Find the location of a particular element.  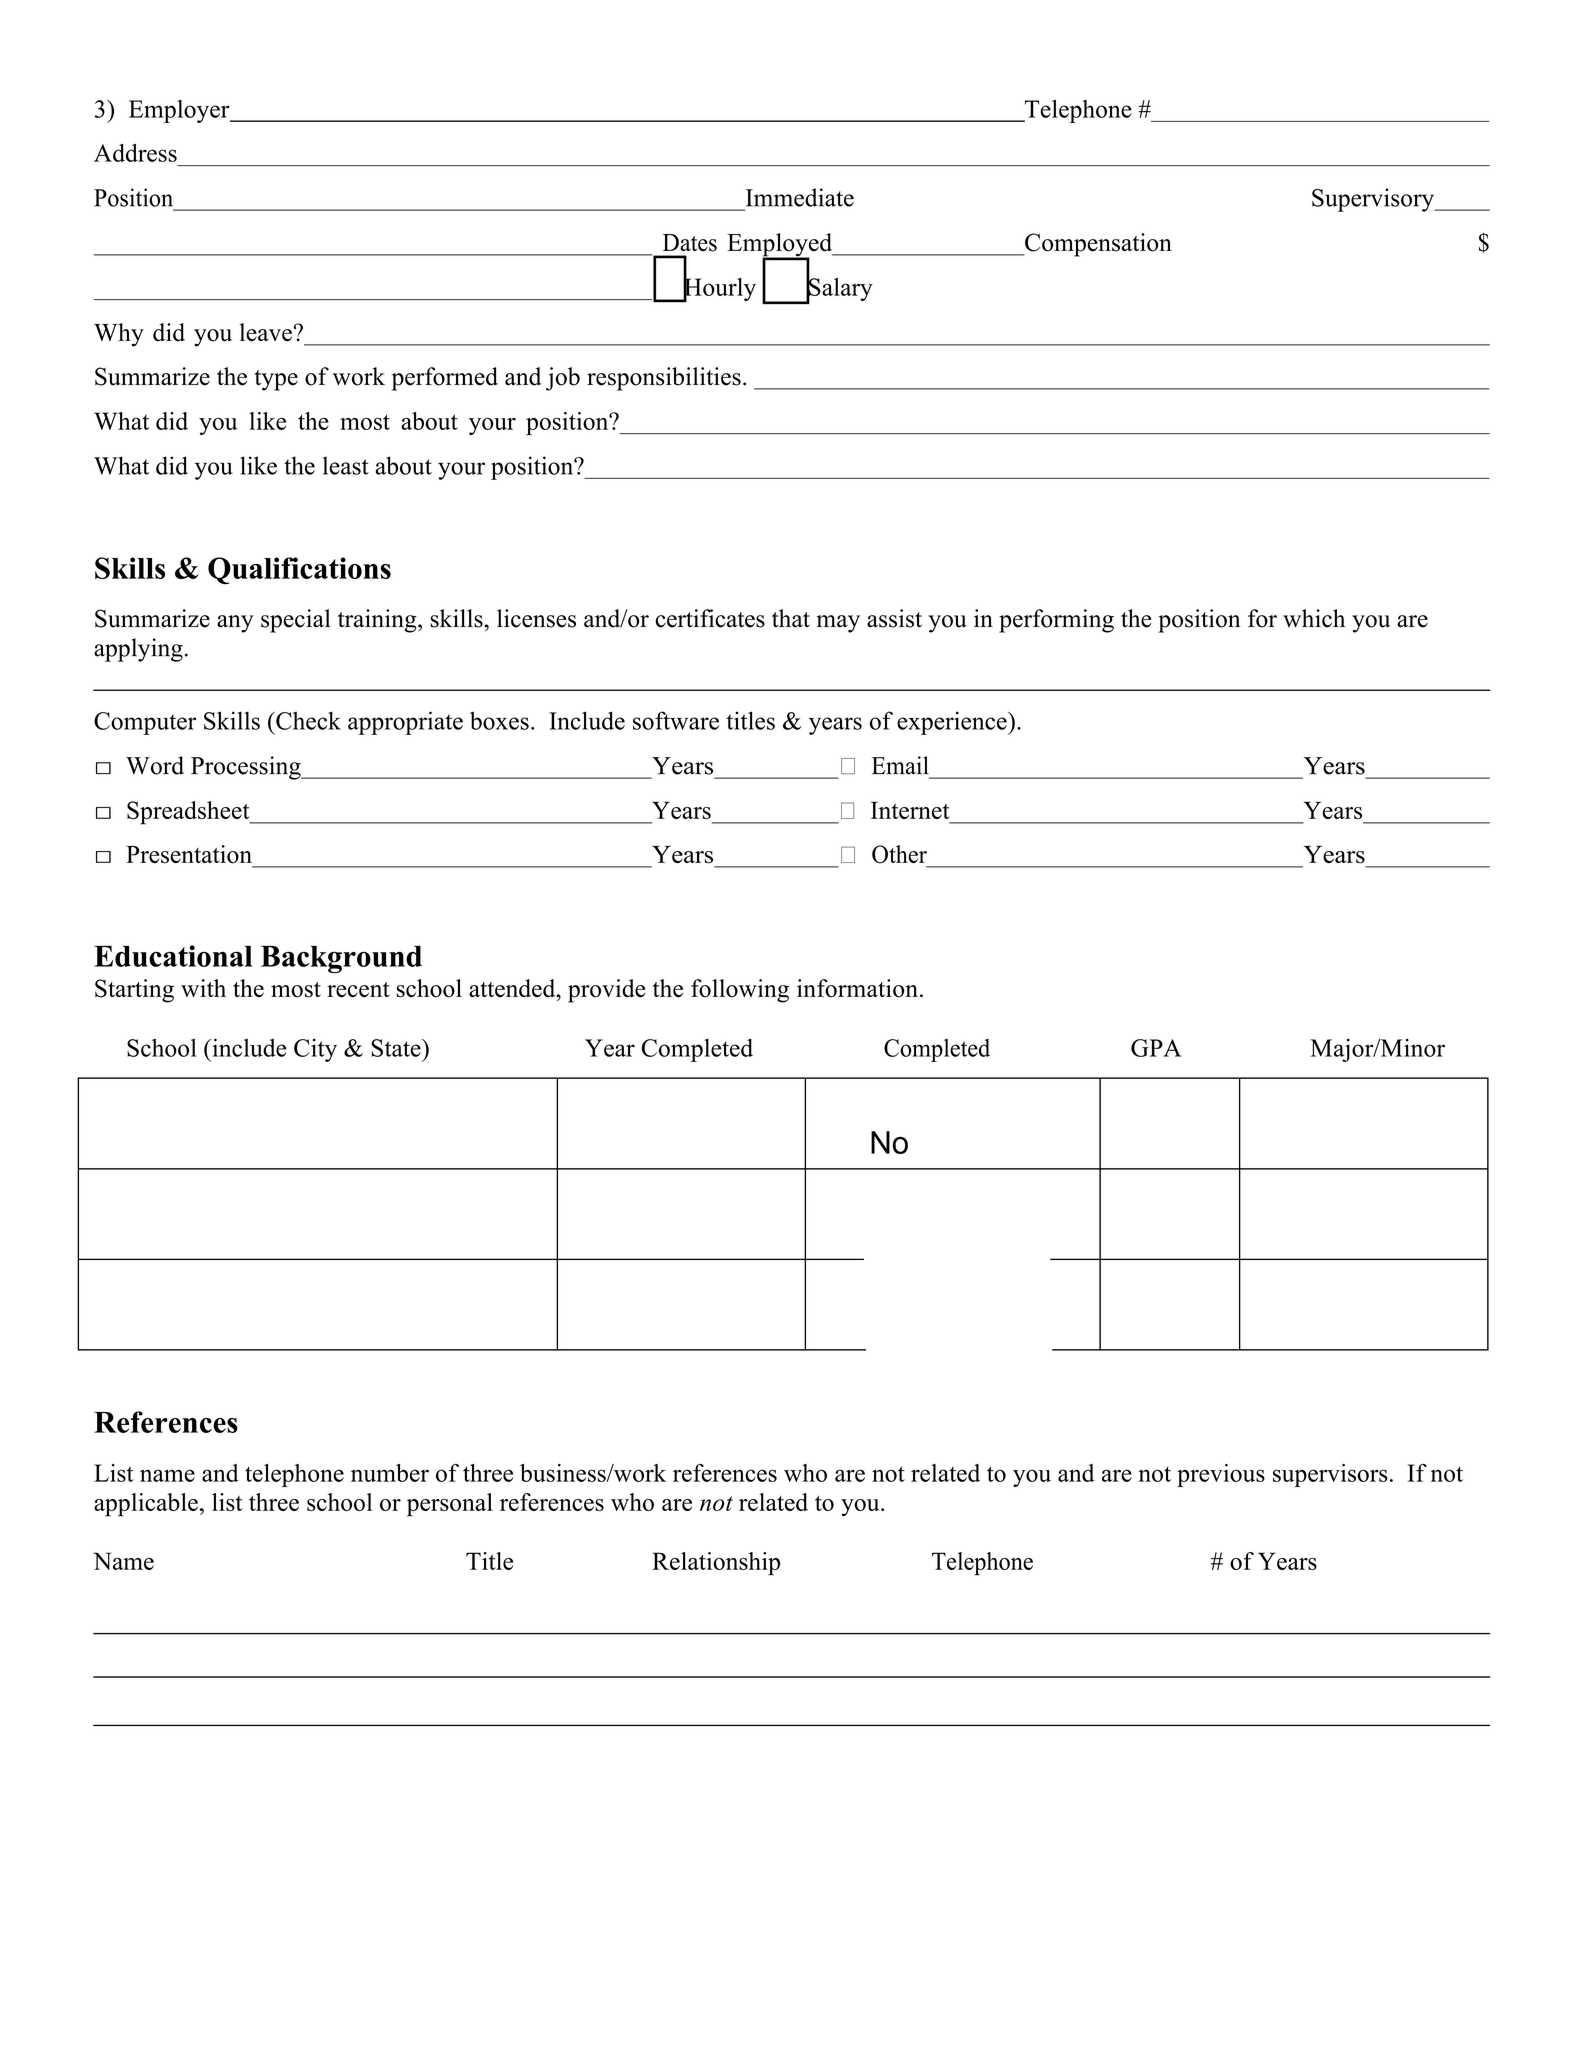

previous is located at coordinates (1221, 1475).
